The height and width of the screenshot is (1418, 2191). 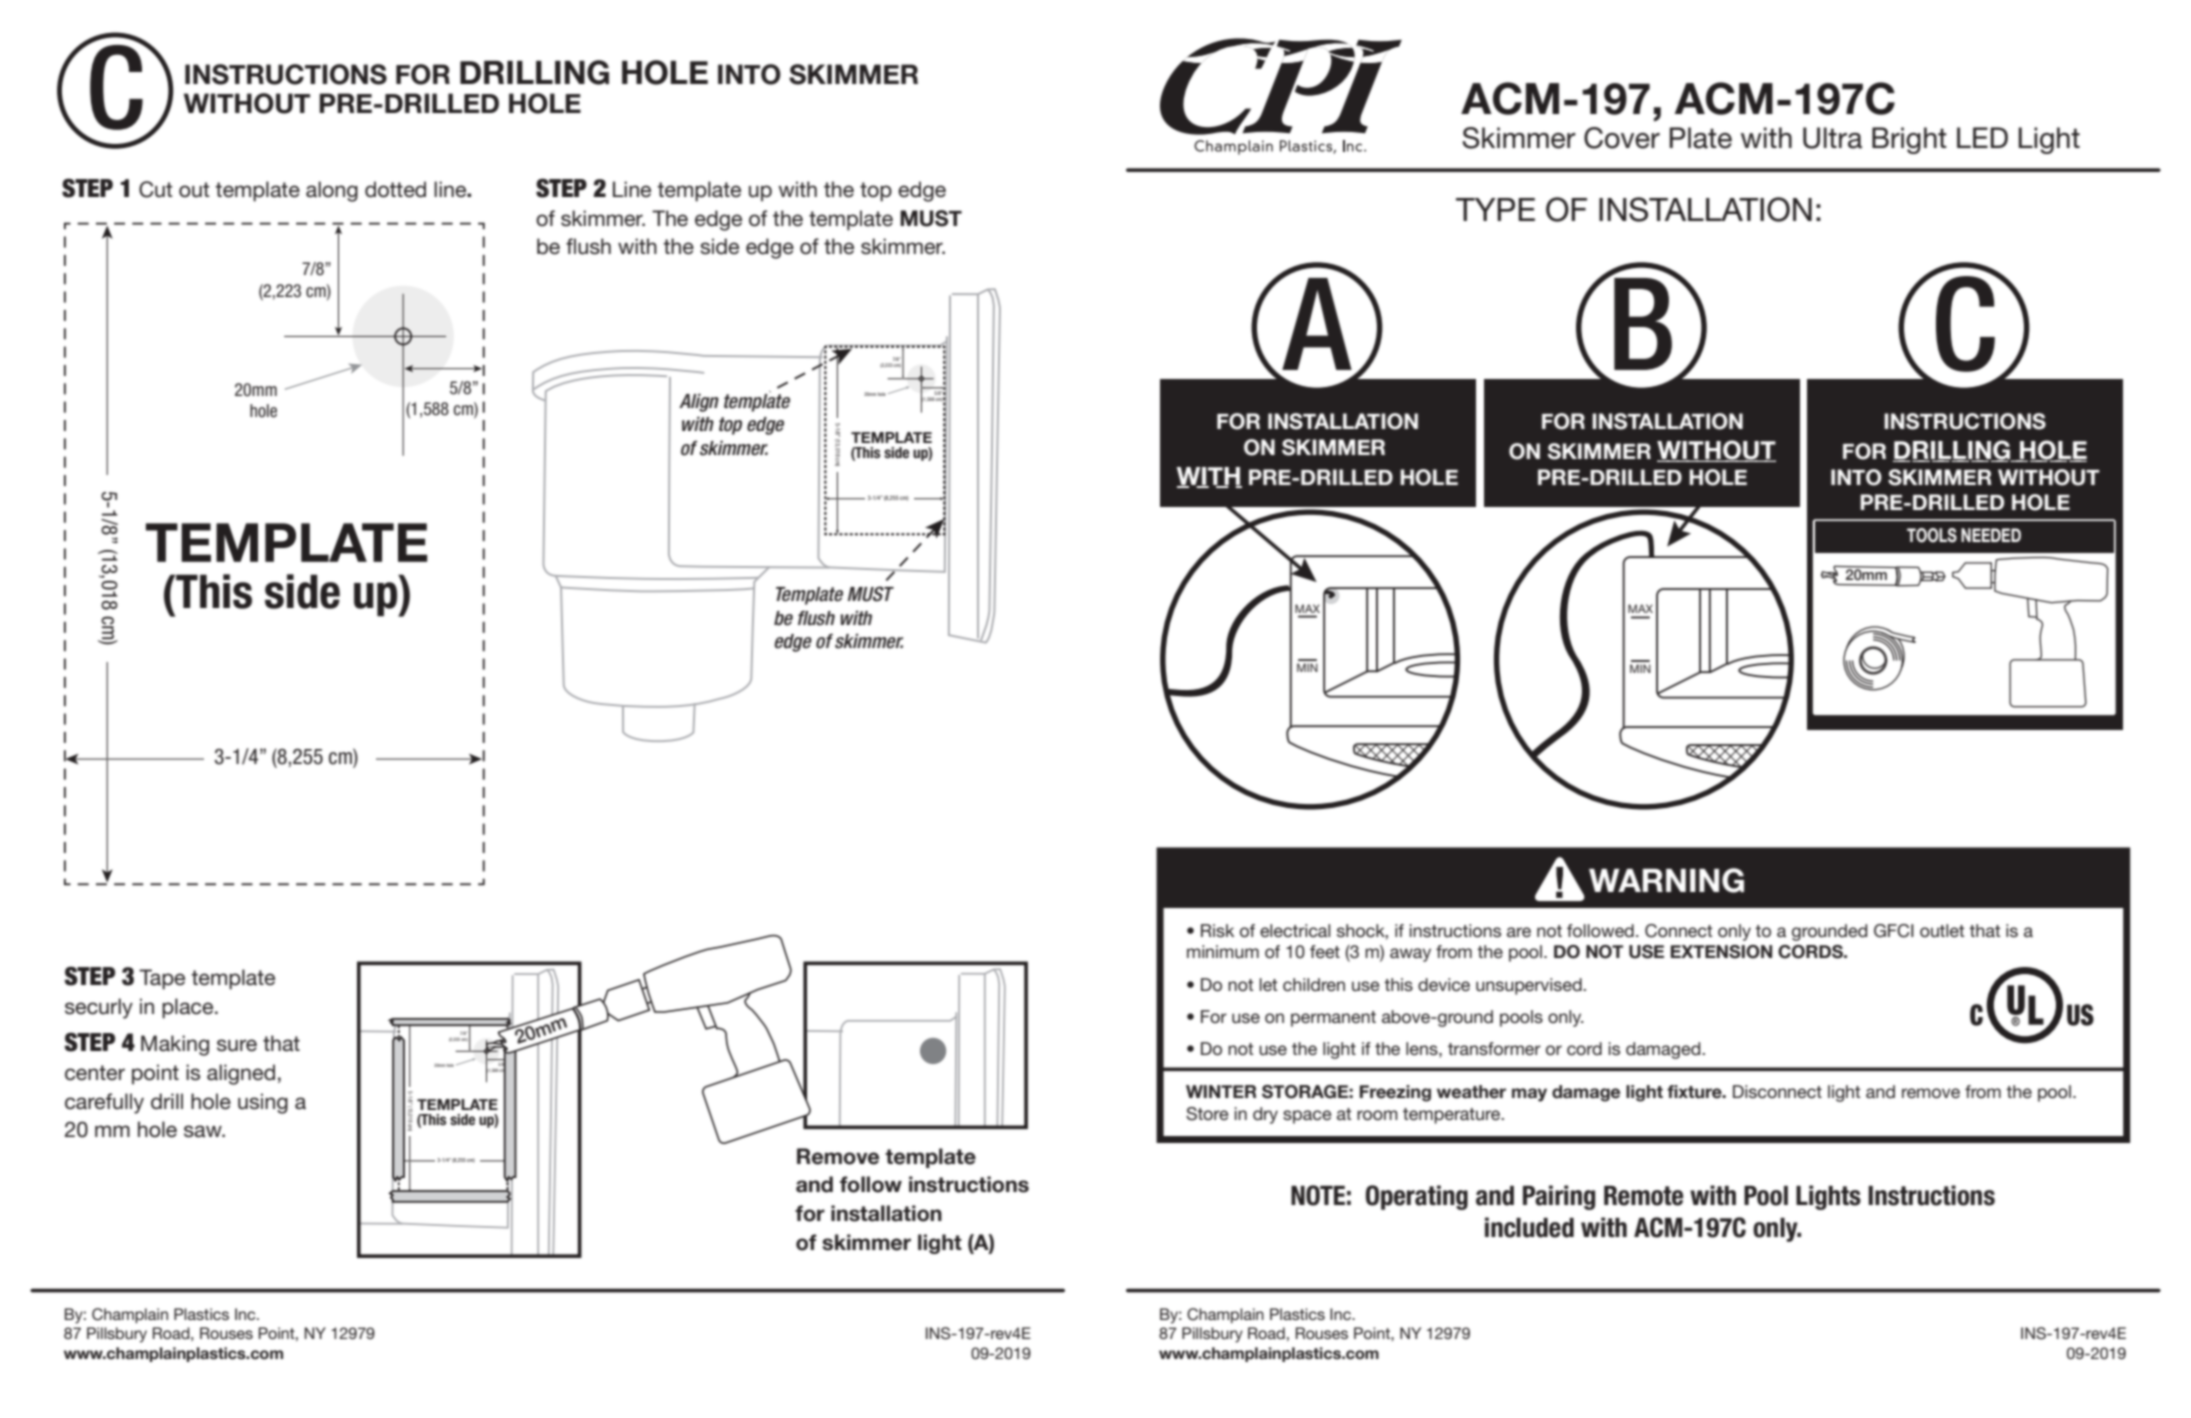 What do you see at coordinates (1217, 930) in the screenshot?
I see `Risk` at bounding box center [1217, 930].
